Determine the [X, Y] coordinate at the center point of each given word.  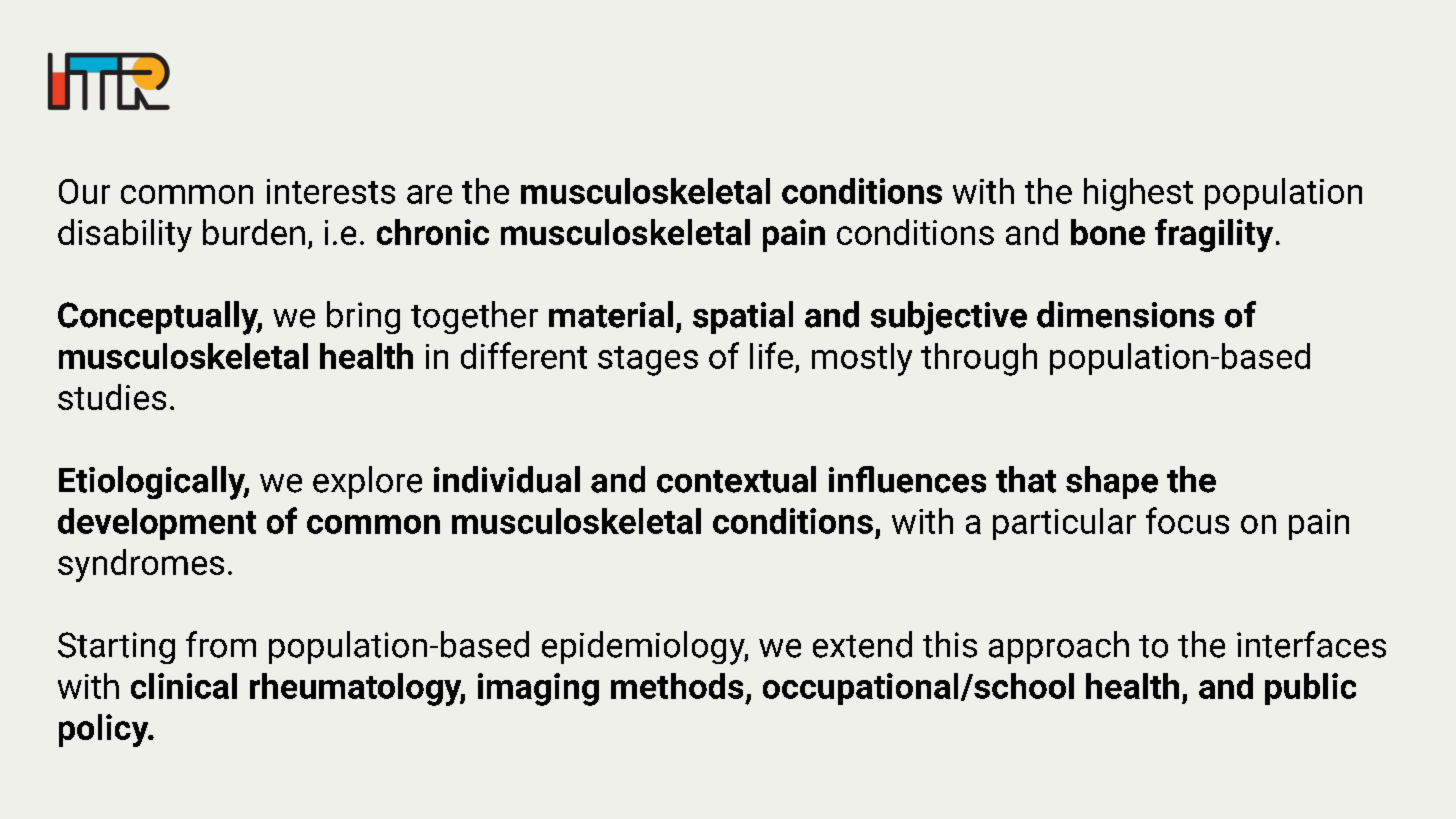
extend [862, 644]
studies [112, 397]
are [429, 194]
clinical [184, 686]
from [221, 644]
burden [254, 232]
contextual [736, 479]
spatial [743, 317]
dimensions [1125, 314]
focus [1187, 520]
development [157, 524]
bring [363, 317]
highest [1138, 194]
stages [648, 361]
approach [1059, 647]
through [979, 359]
